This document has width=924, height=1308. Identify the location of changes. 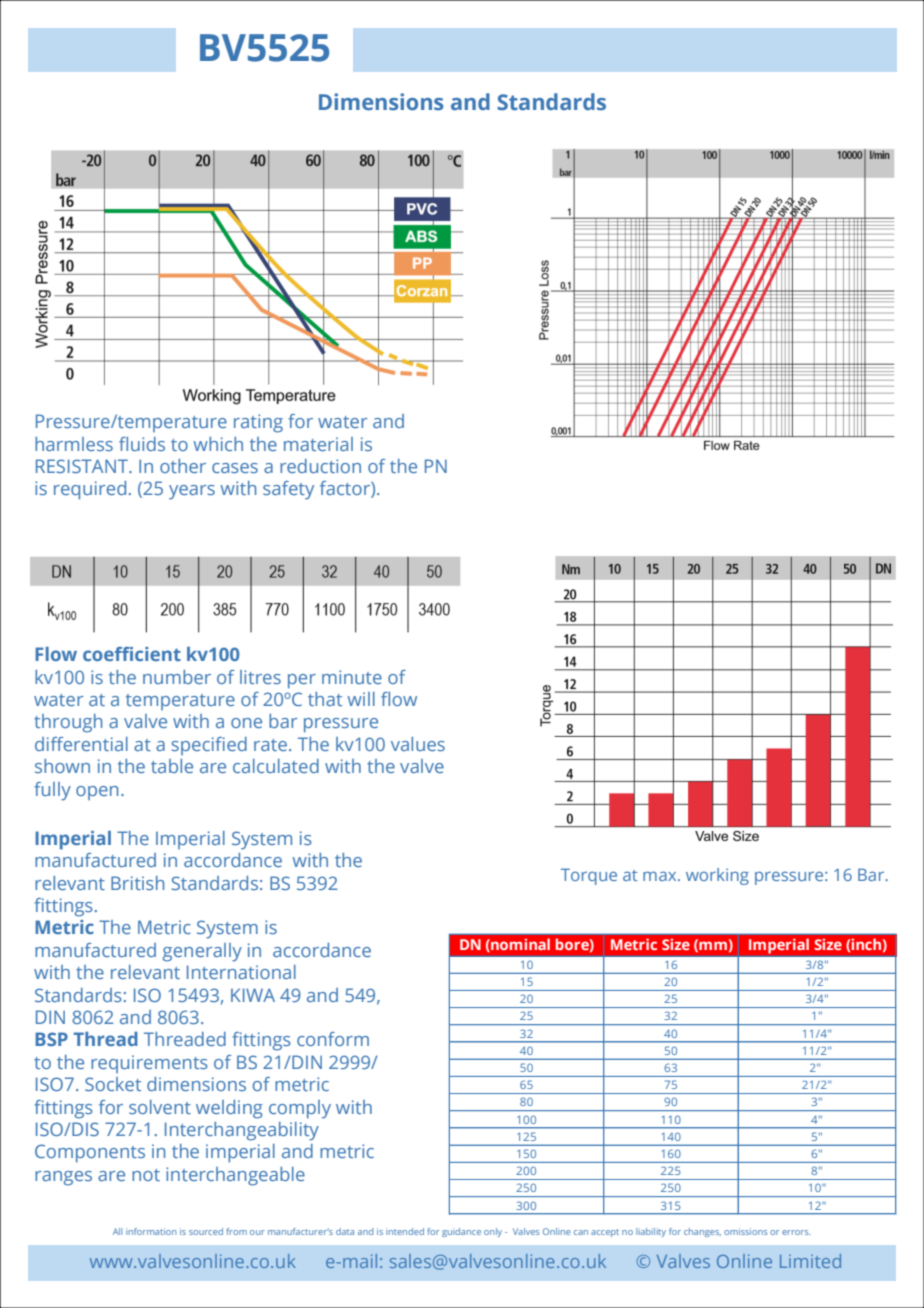
(702, 1232).
